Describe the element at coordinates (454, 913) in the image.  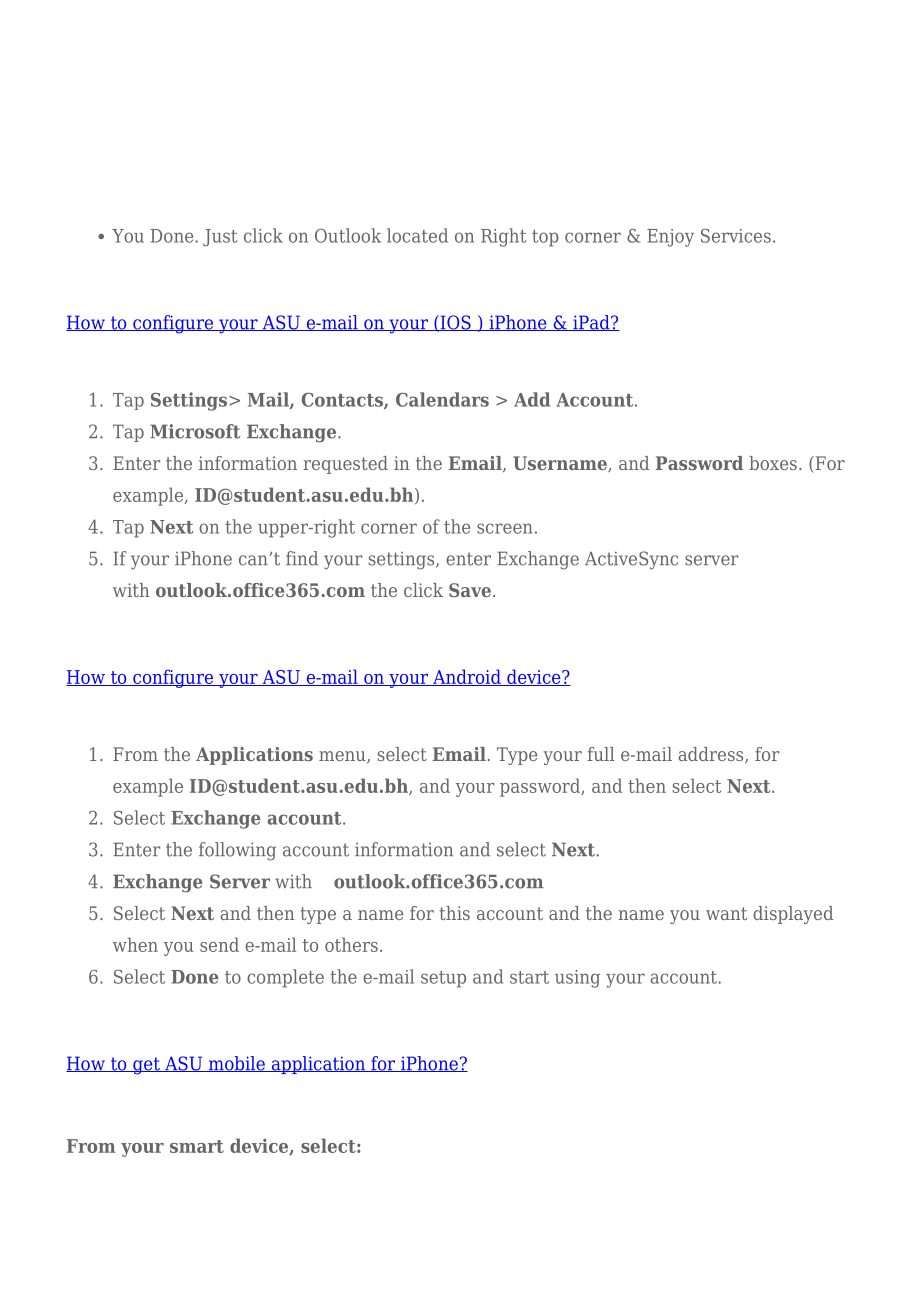
I see `this` at that location.
